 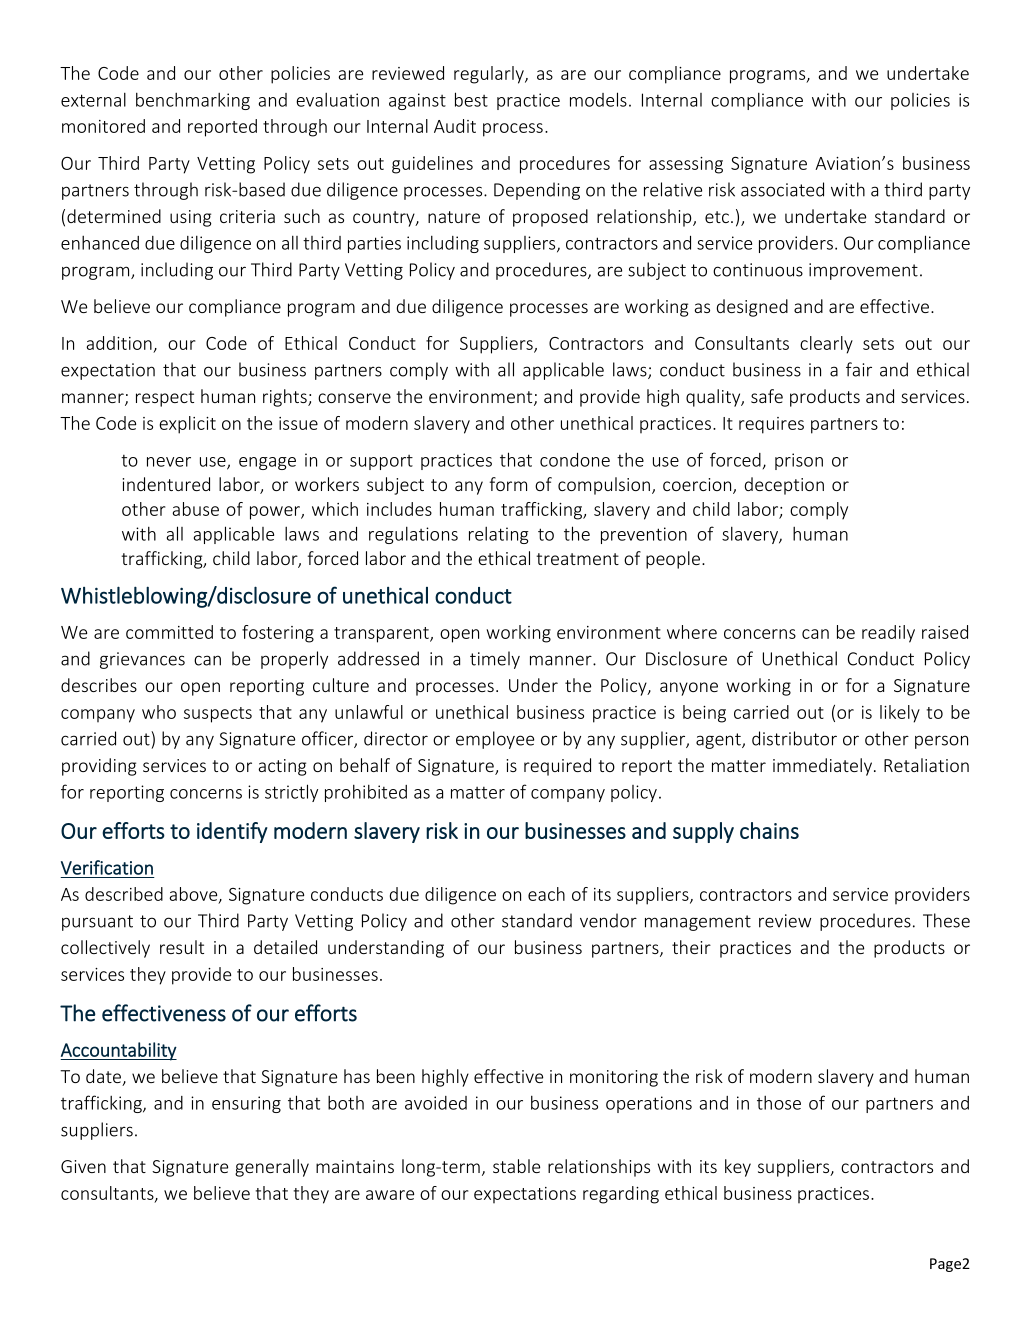 I want to click on required, so click(x=557, y=767).
